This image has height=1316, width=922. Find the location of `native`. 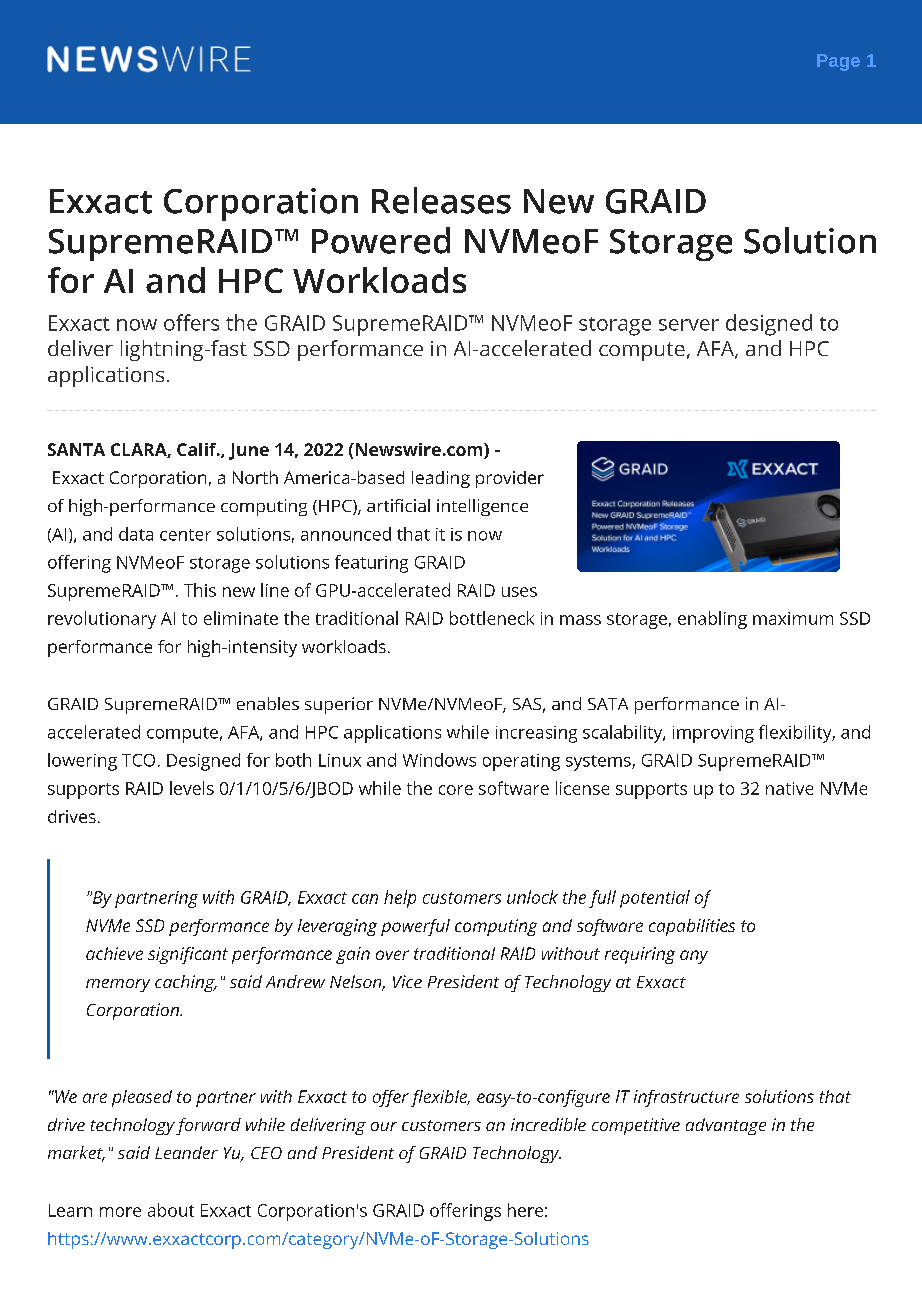

native is located at coordinates (789, 788).
